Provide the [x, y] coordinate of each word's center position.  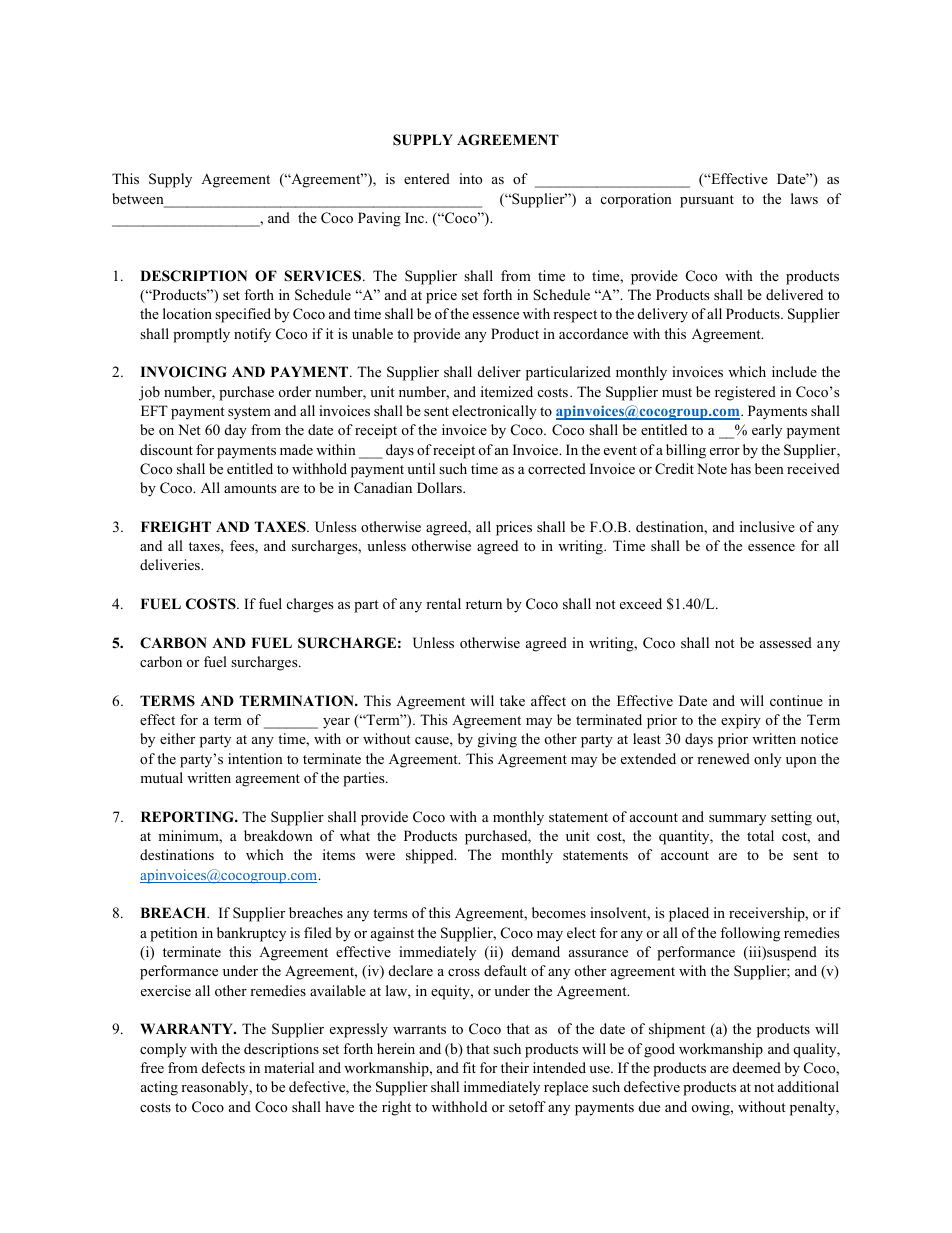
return [484, 604]
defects [223, 1067]
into [470, 178]
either [177, 738]
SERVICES [324, 276]
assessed [786, 642]
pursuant [707, 201]
